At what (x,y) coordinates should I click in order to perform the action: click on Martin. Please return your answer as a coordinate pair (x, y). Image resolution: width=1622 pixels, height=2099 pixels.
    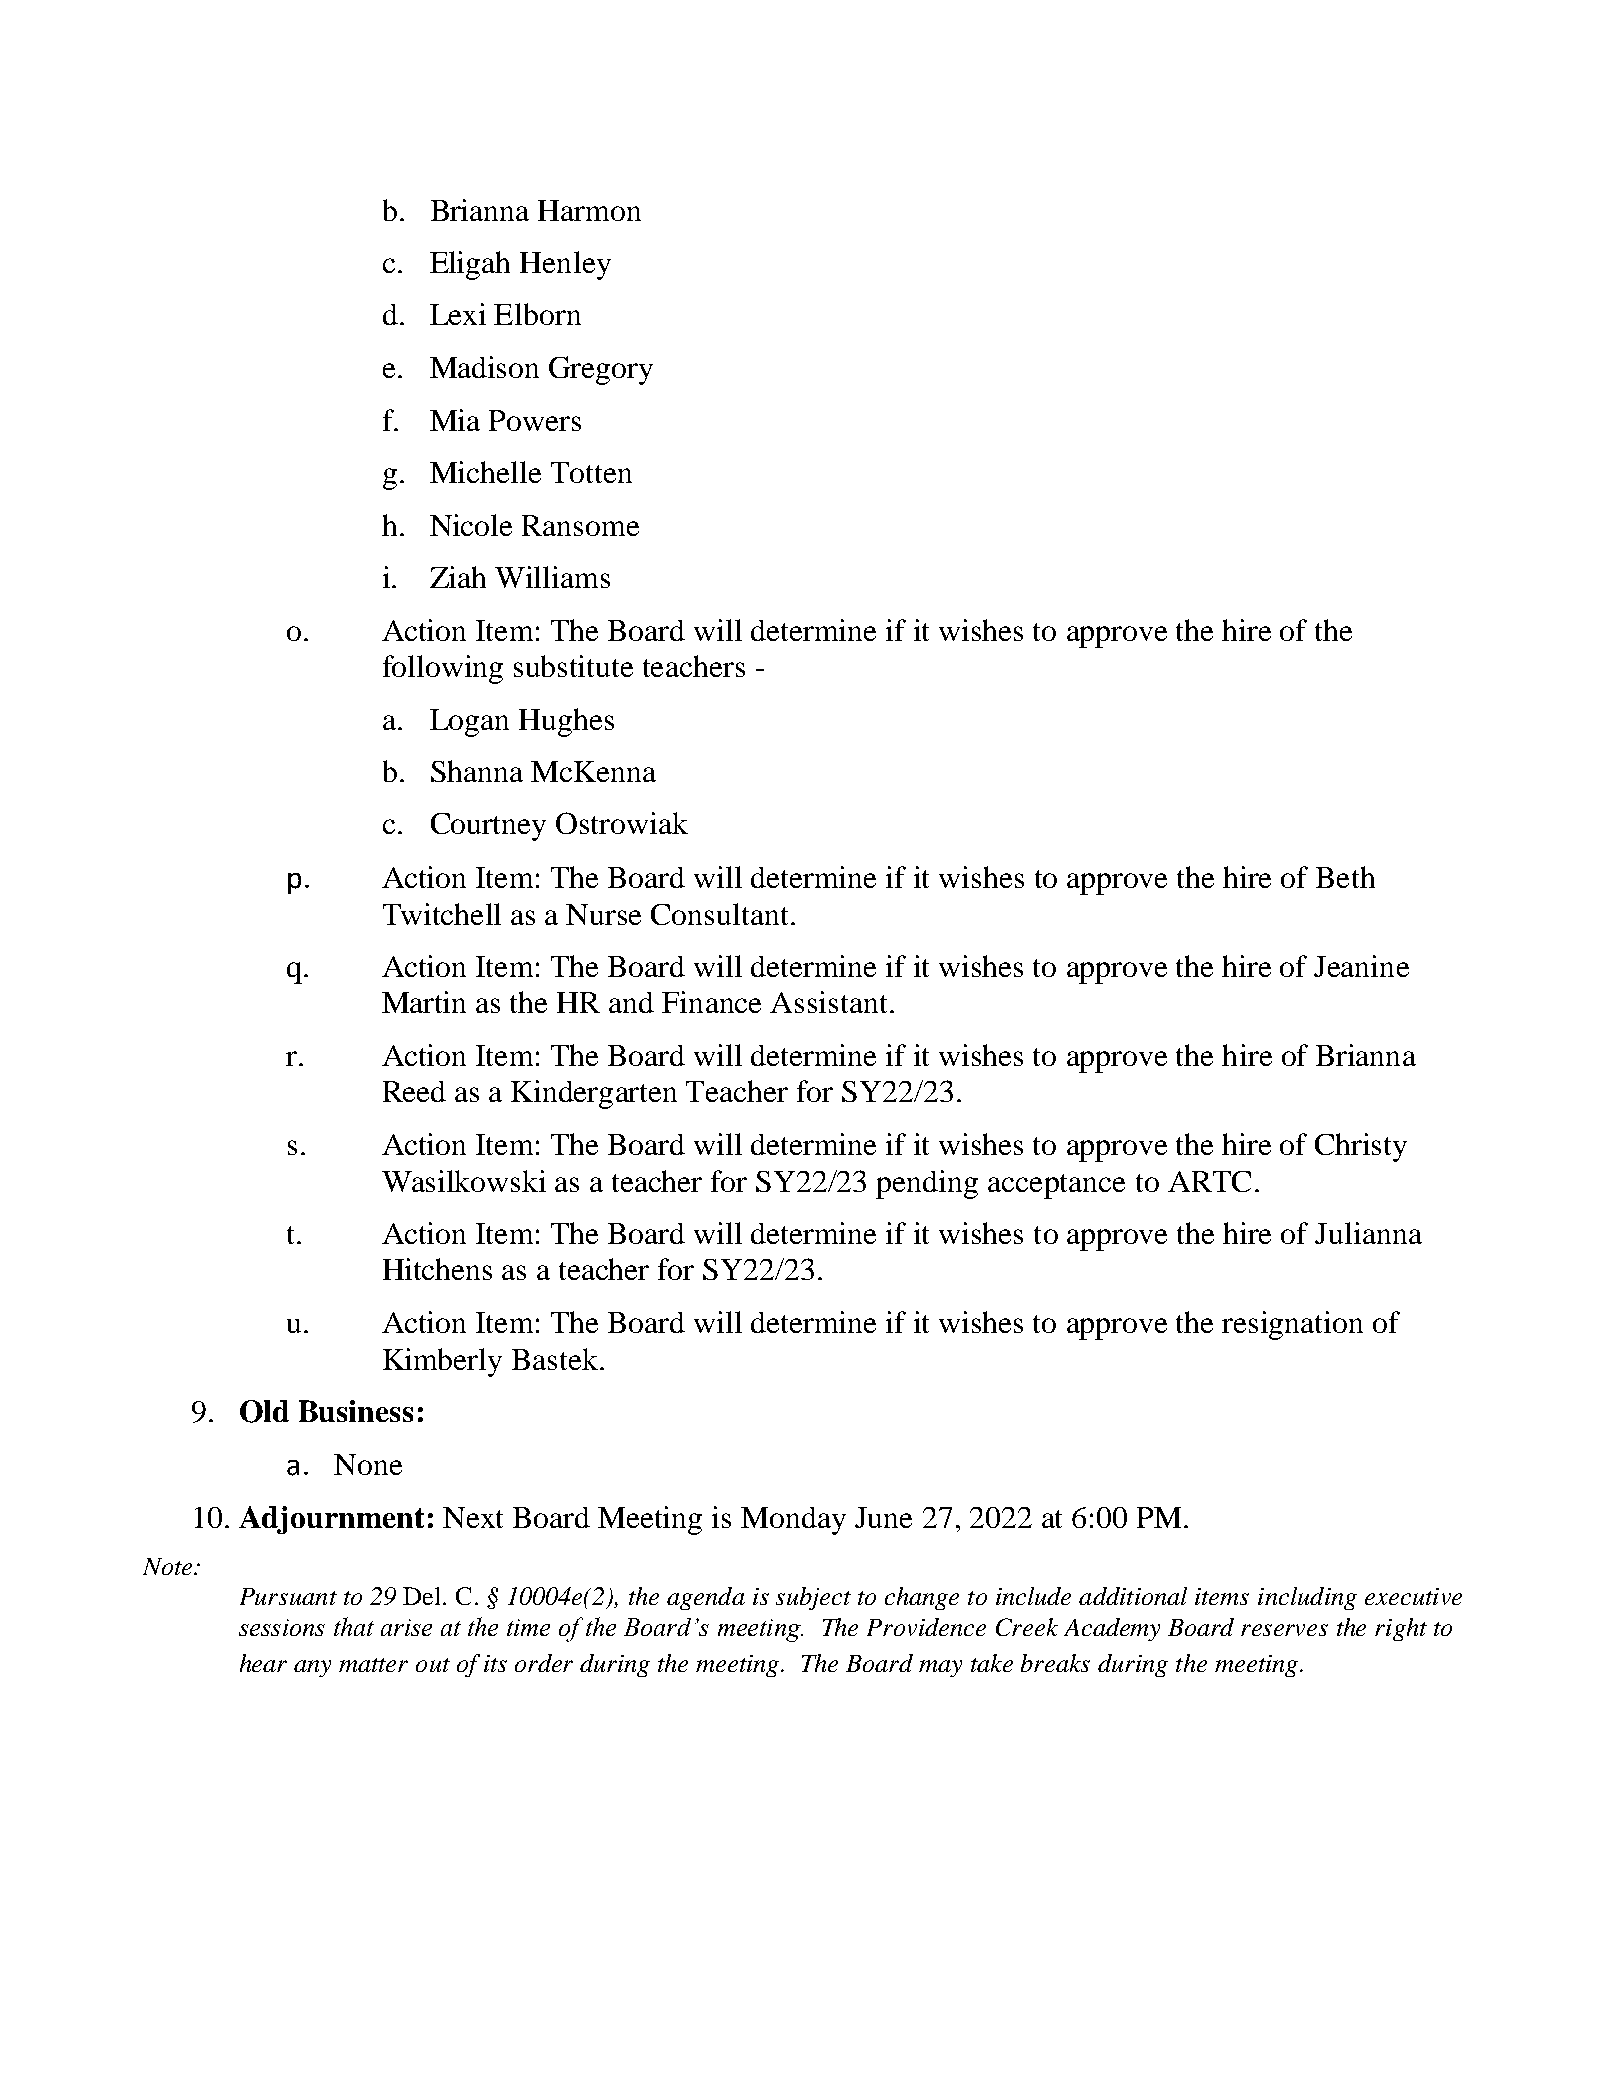
    Looking at the image, I should click on (424, 1002).
